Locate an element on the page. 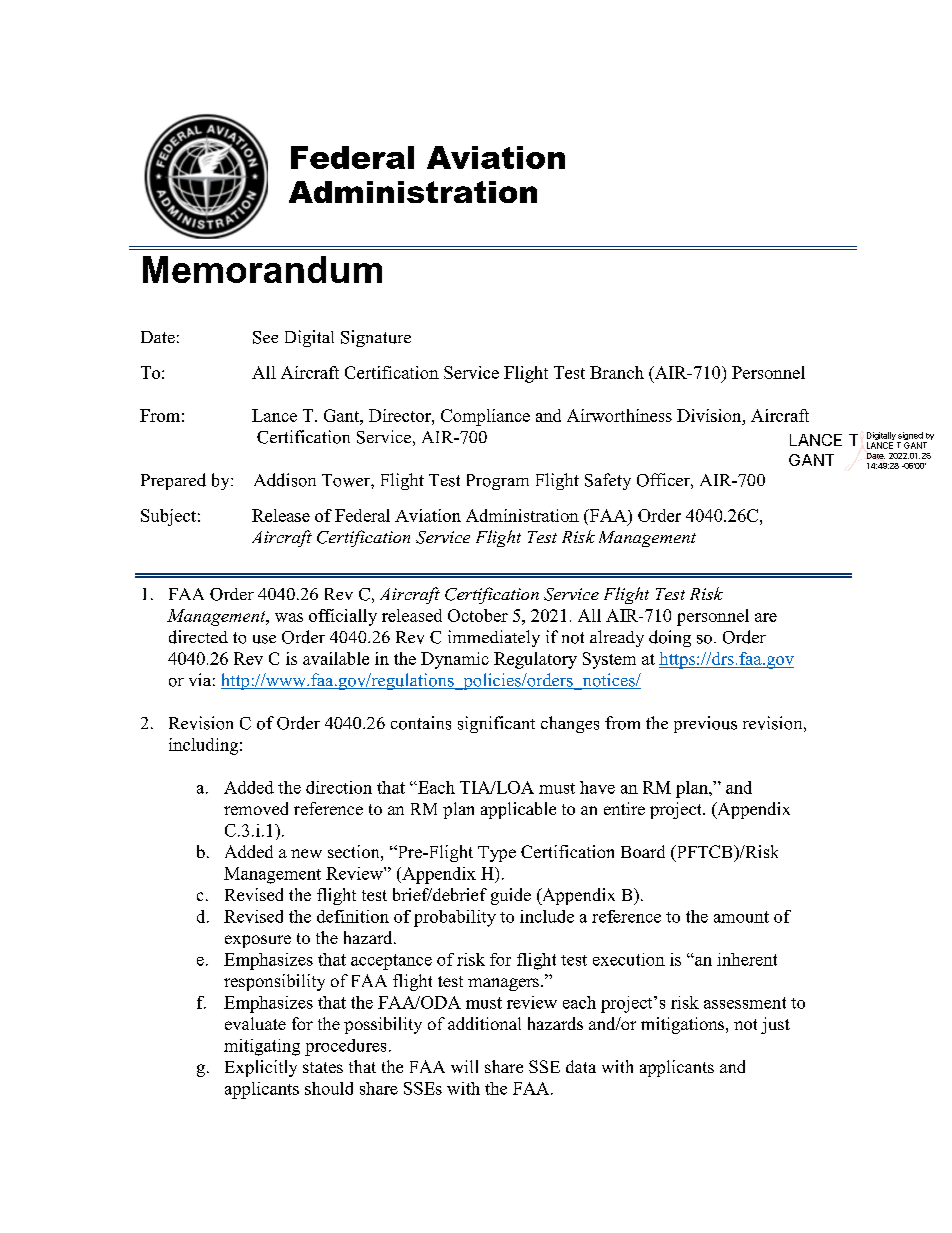  use is located at coordinates (264, 639).
